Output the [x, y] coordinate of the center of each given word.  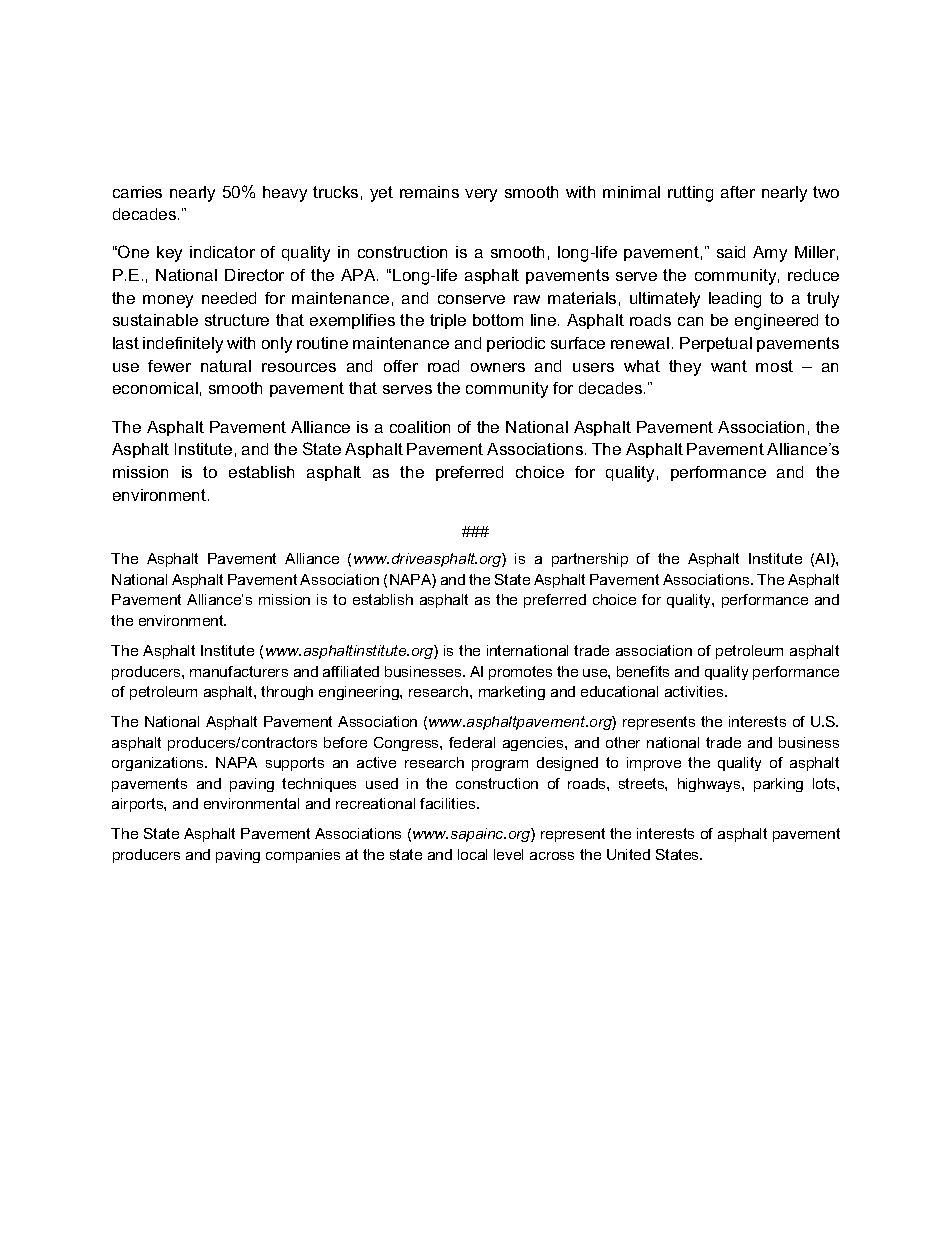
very [481, 195]
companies [303, 856]
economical [155, 388]
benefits [643, 671]
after [738, 192]
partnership [590, 560]
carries [137, 192]
